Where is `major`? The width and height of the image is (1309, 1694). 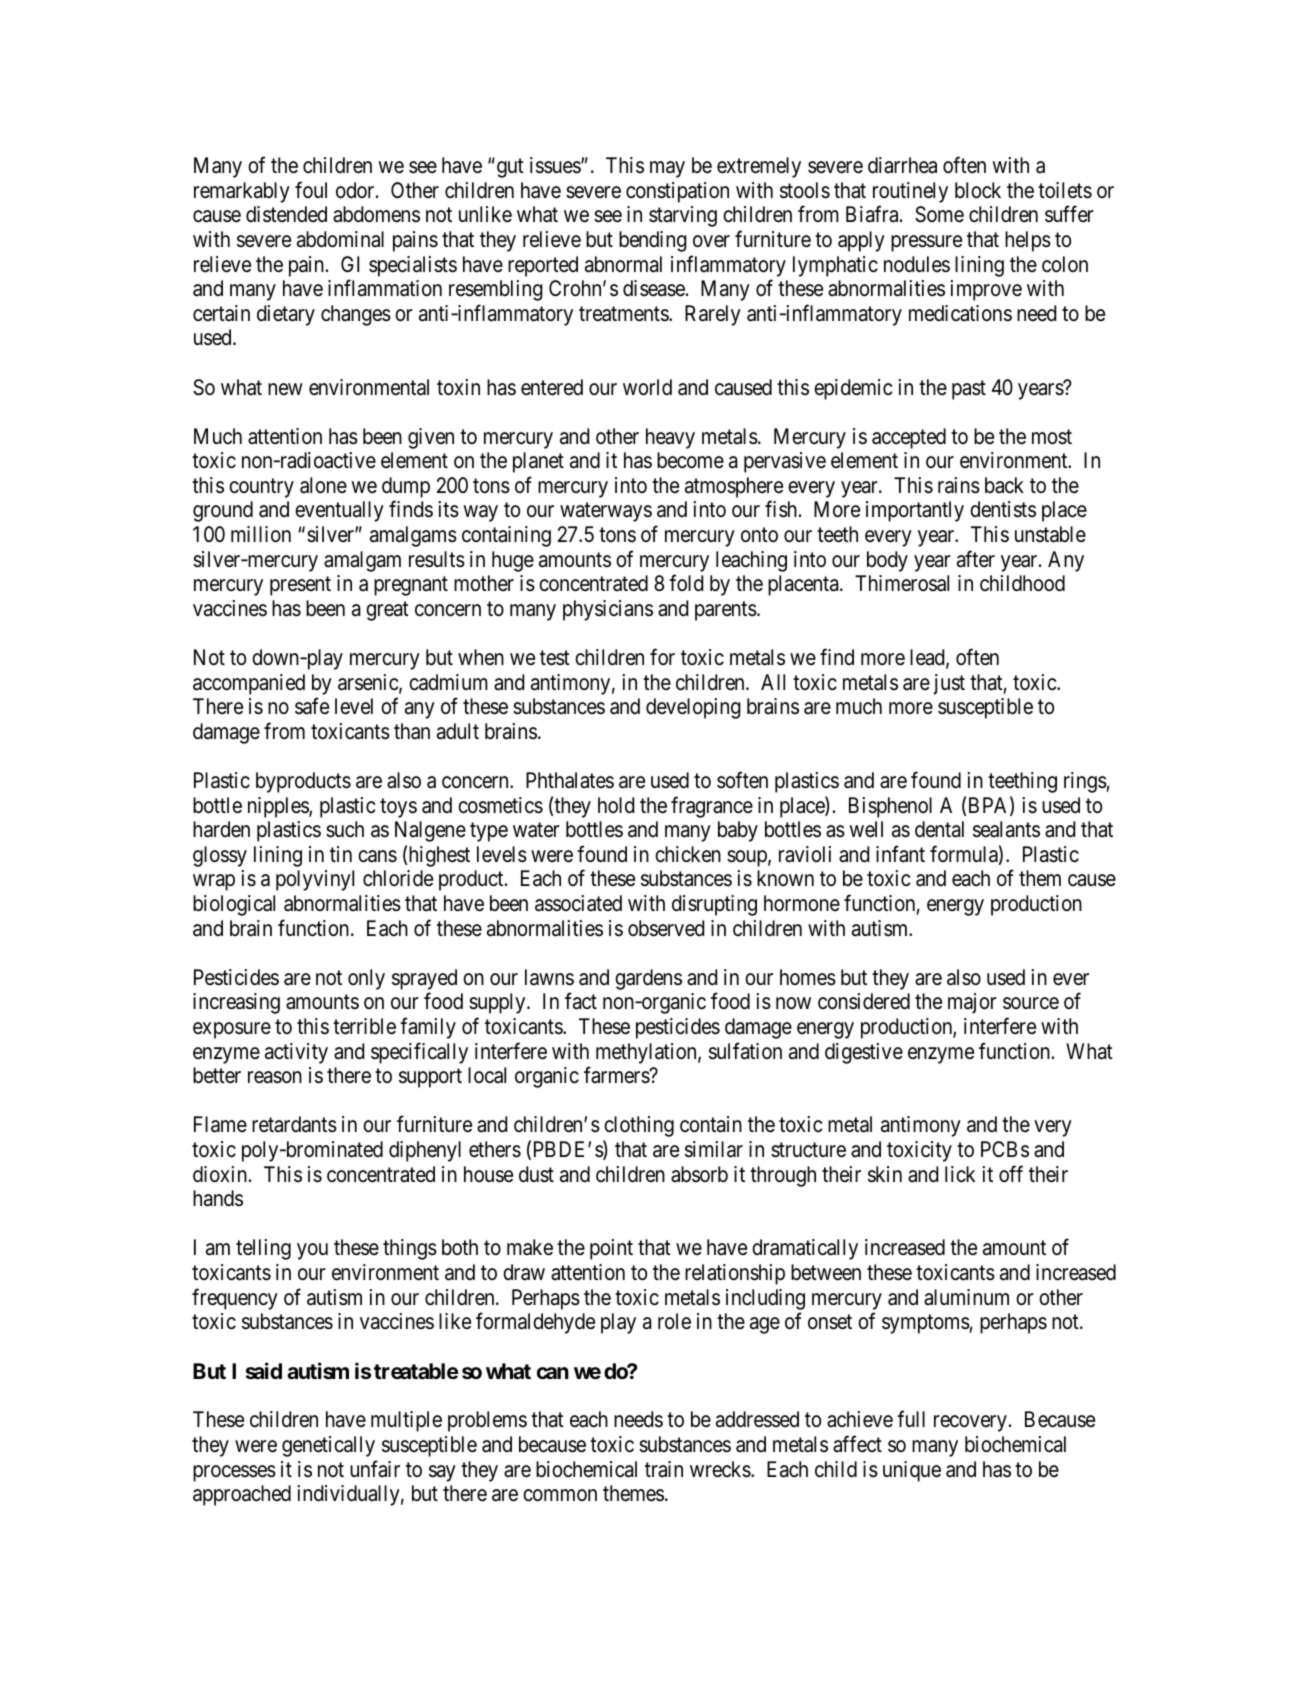
major is located at coordinates (972, 1003).
